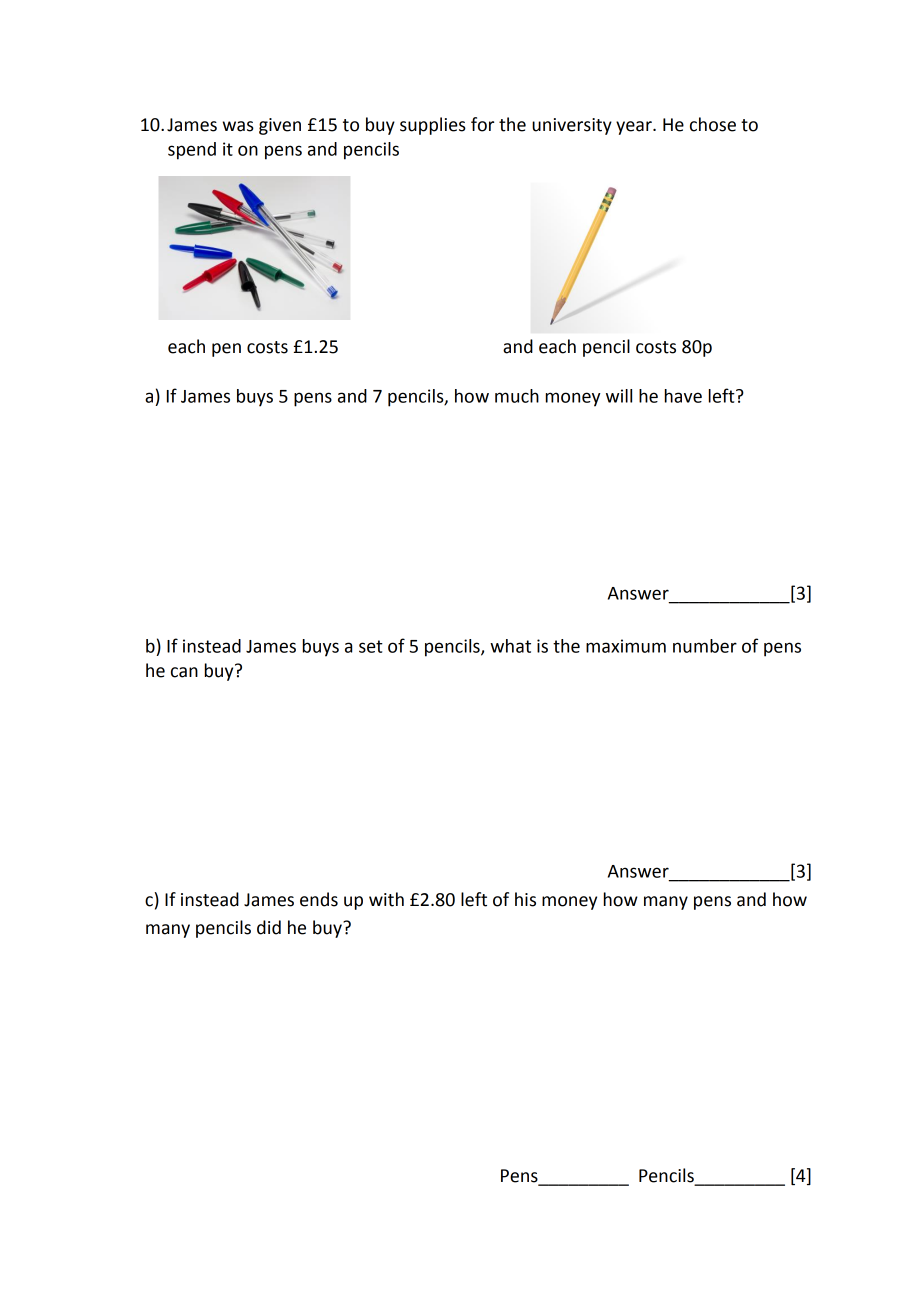 This screenshot has width=924, height=1308. I want to click on what, so click(510, 646).
